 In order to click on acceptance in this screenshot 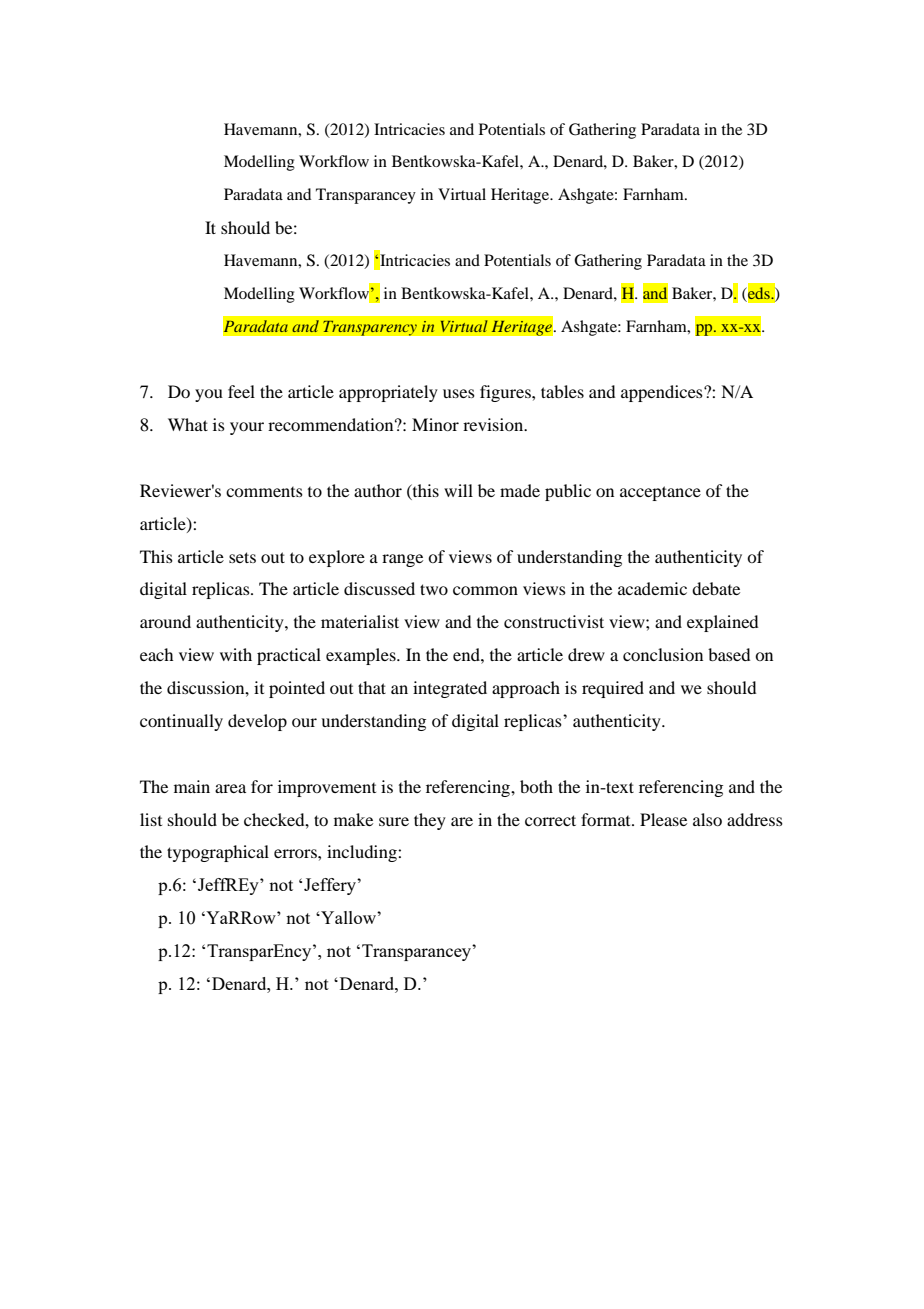, I will do `click(660, 493)`.
